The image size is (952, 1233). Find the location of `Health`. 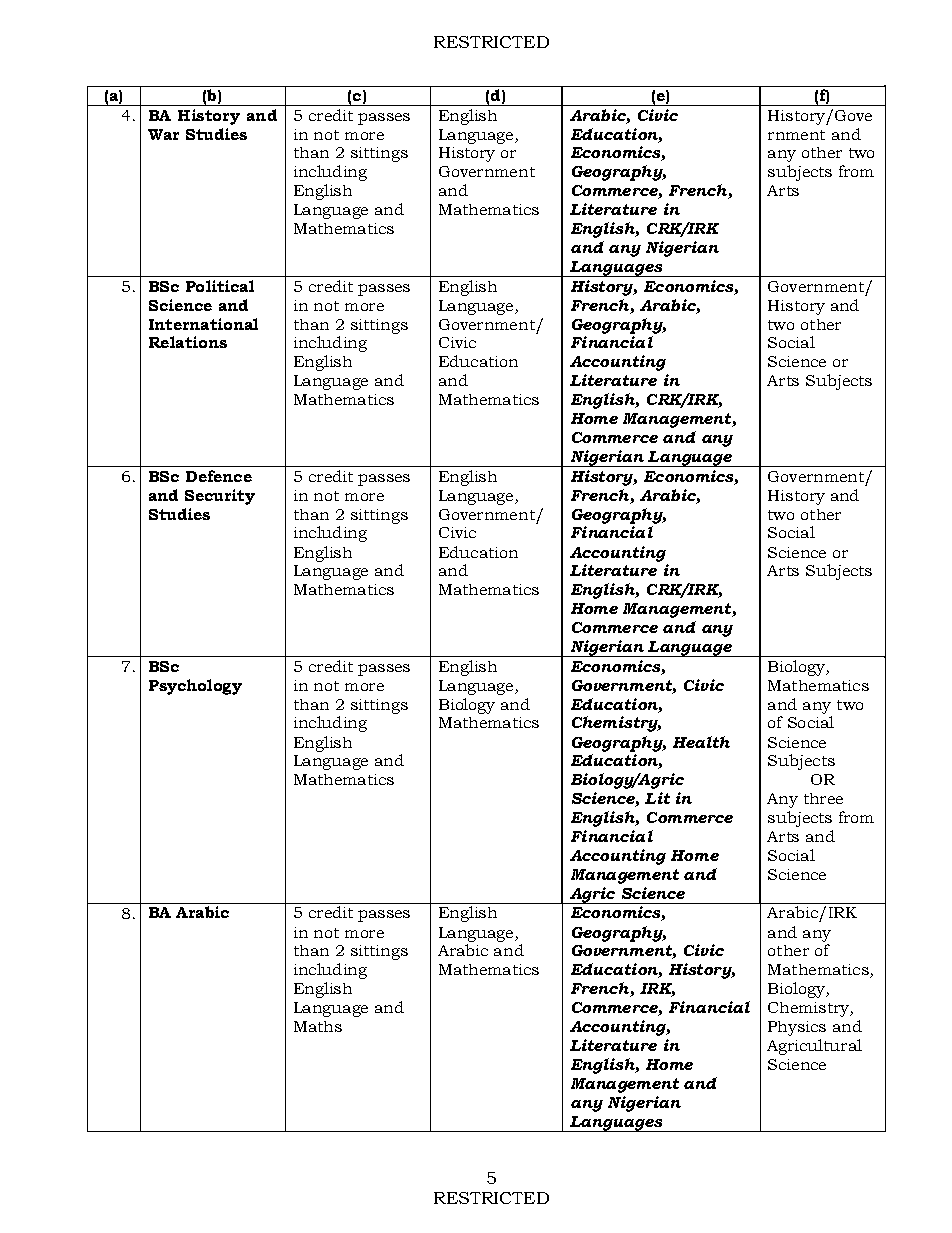

Health is located at coordinates (701, 742).
